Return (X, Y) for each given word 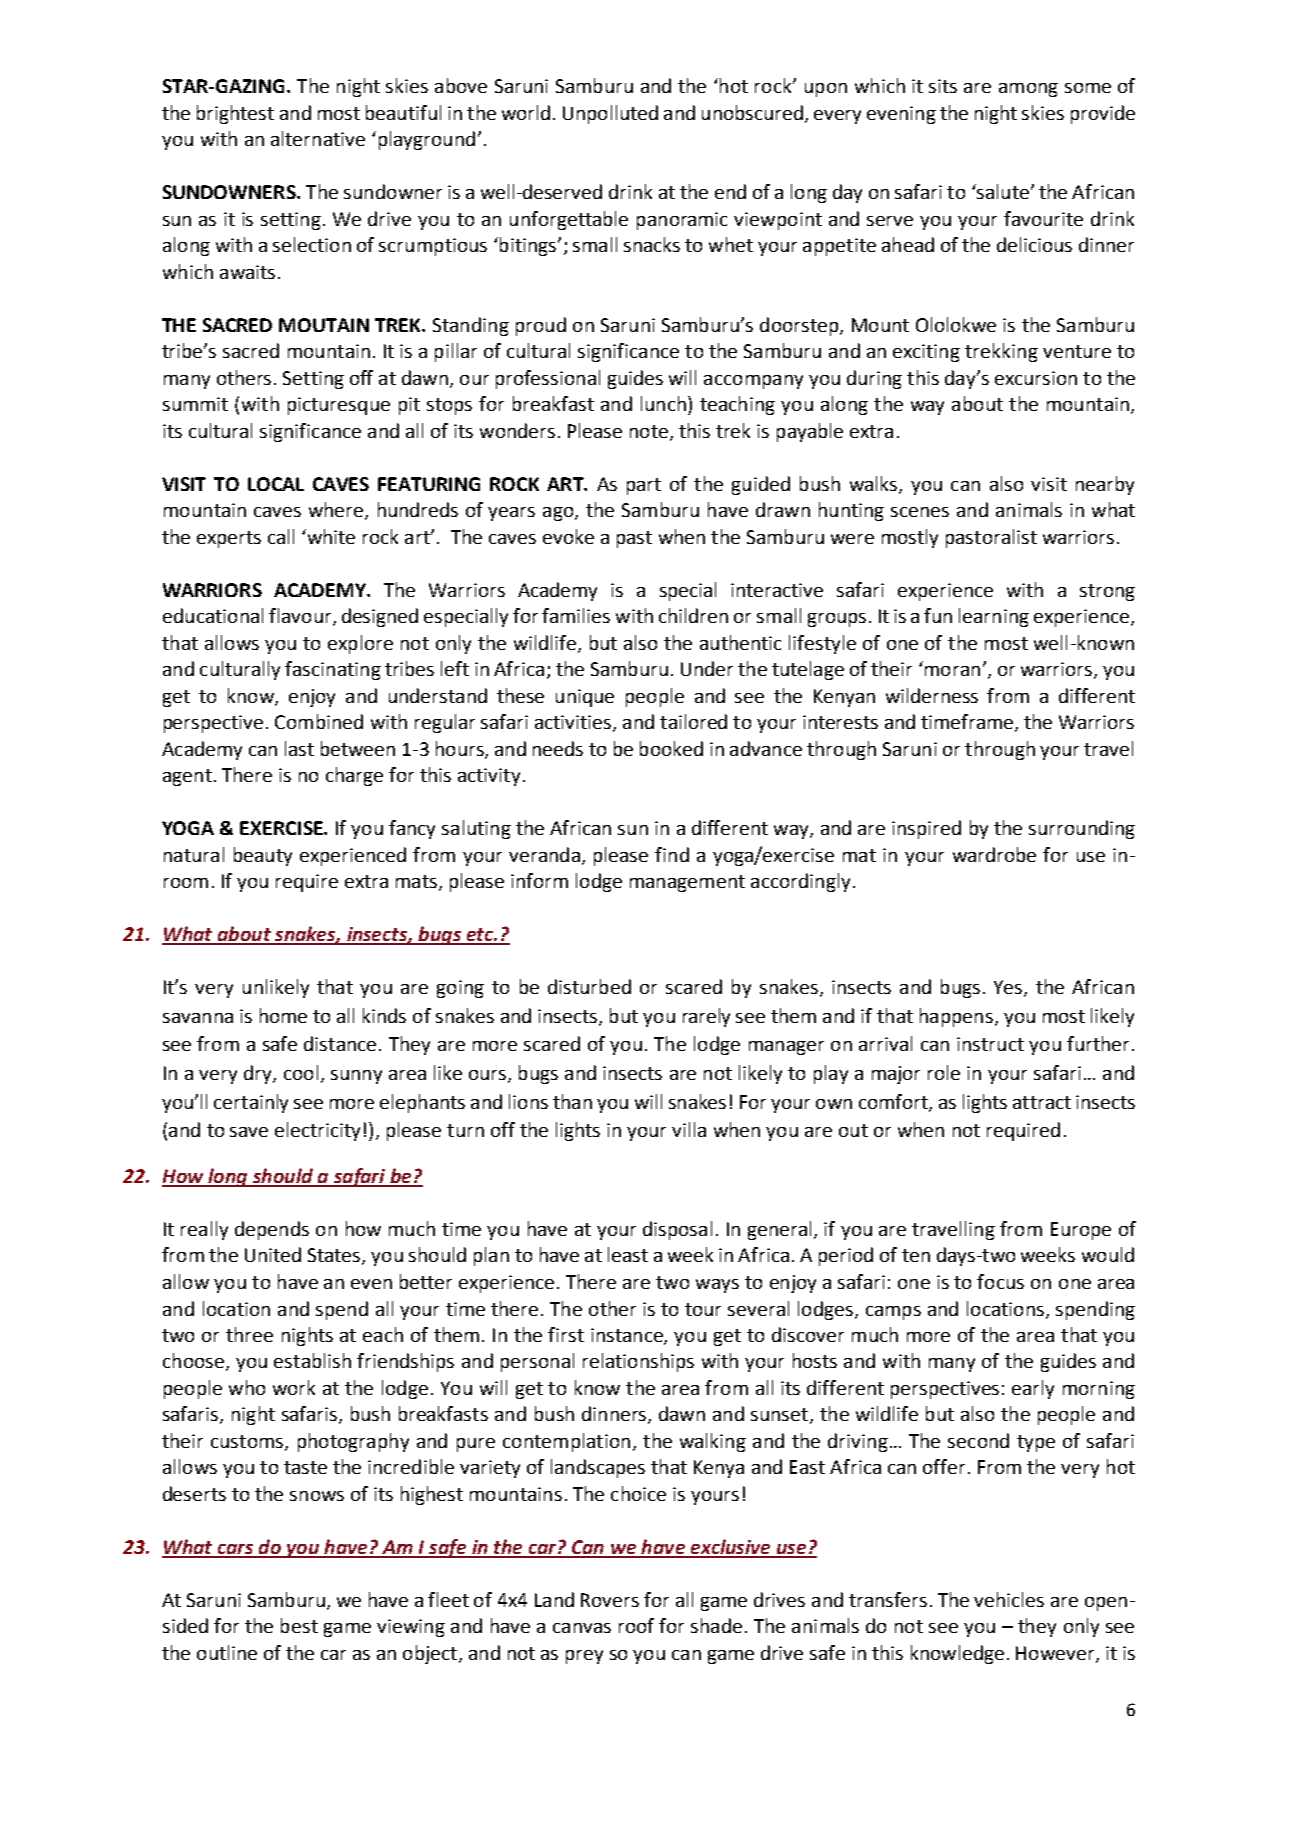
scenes (920, 512)
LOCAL (276, 484)
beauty (263, 856)
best (299, 1625)
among (1028, 90)
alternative (318, 138)
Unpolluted (610, 114)
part (644, 486)
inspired (926, 829)
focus (1000, 1281)
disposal (677, 1230)
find (672, 854)
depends (272, 1230)
